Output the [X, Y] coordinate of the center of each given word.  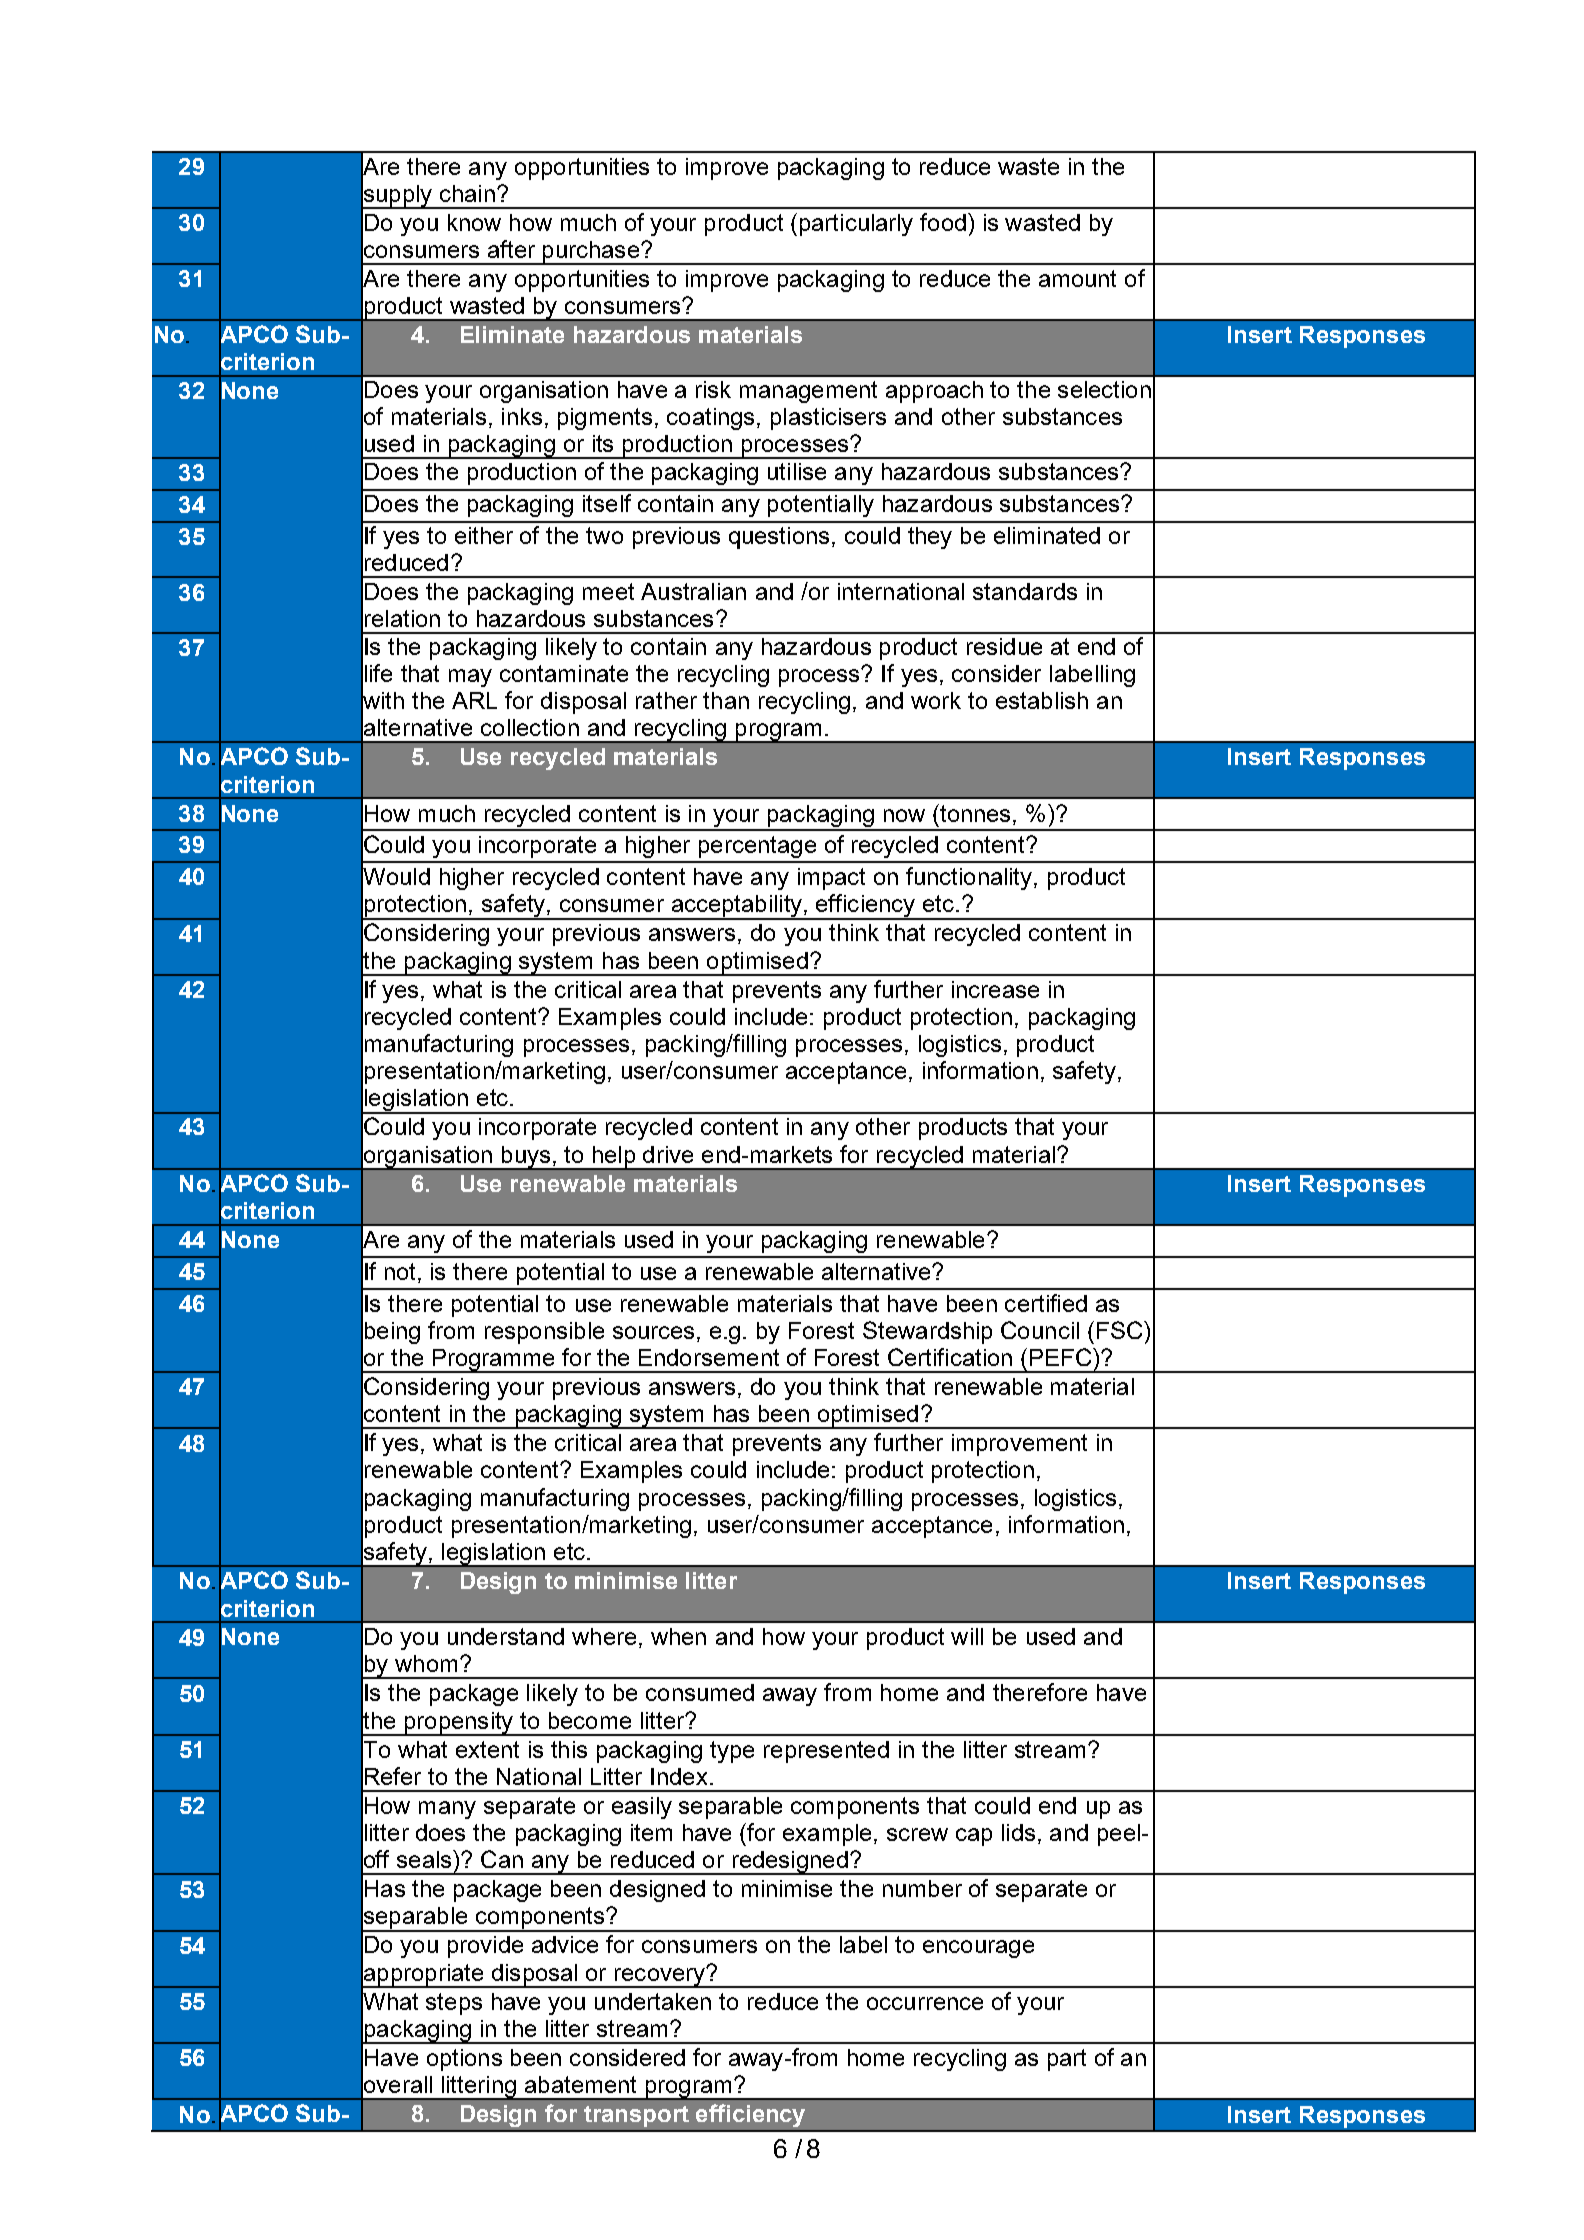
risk [713, 389]
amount [1077, 278]
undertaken [653, 2001]
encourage [978, 1949]
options [464, 2060]
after [511, 249]
